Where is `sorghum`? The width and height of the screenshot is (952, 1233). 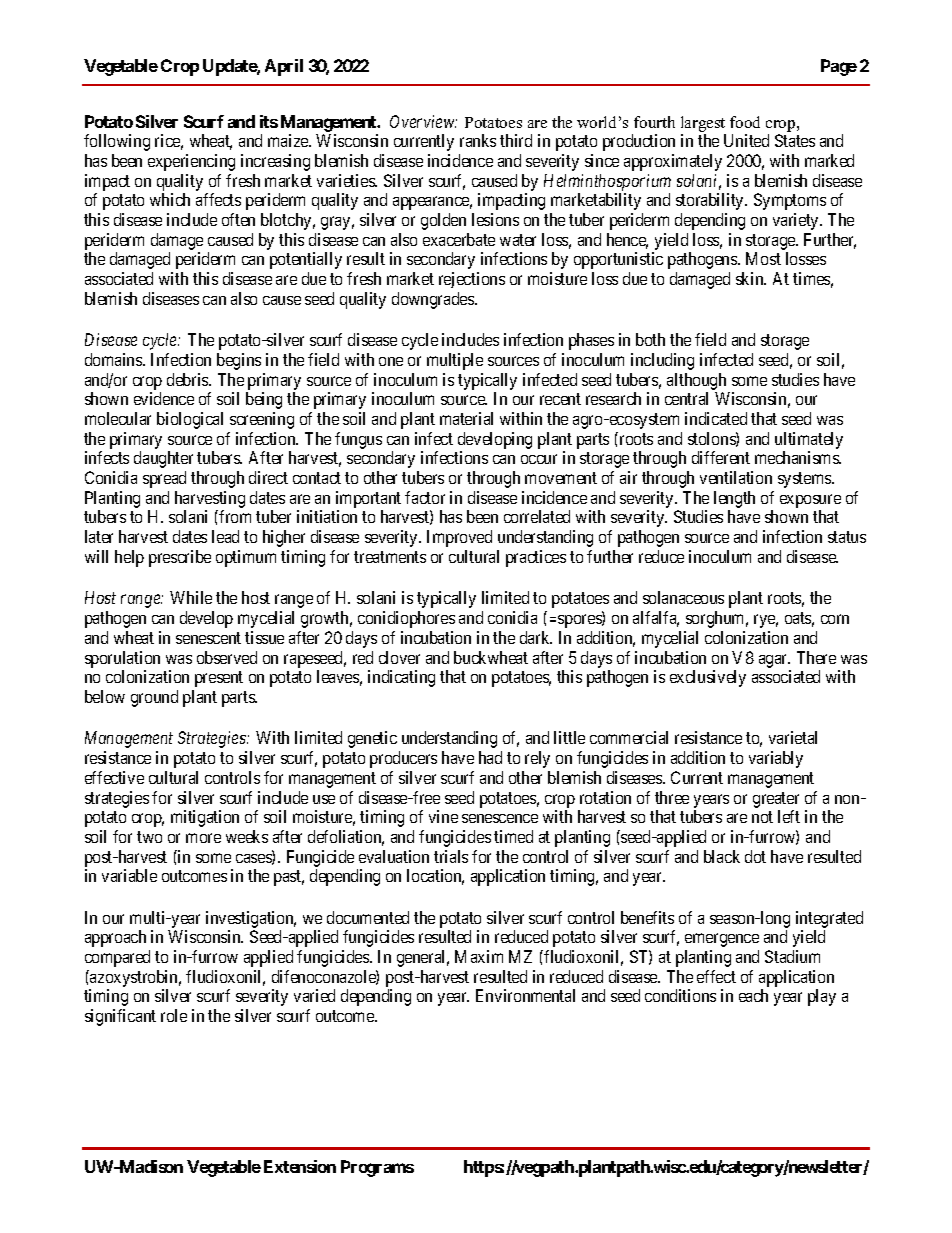
sorghum is located at coordinates (717, 619).
